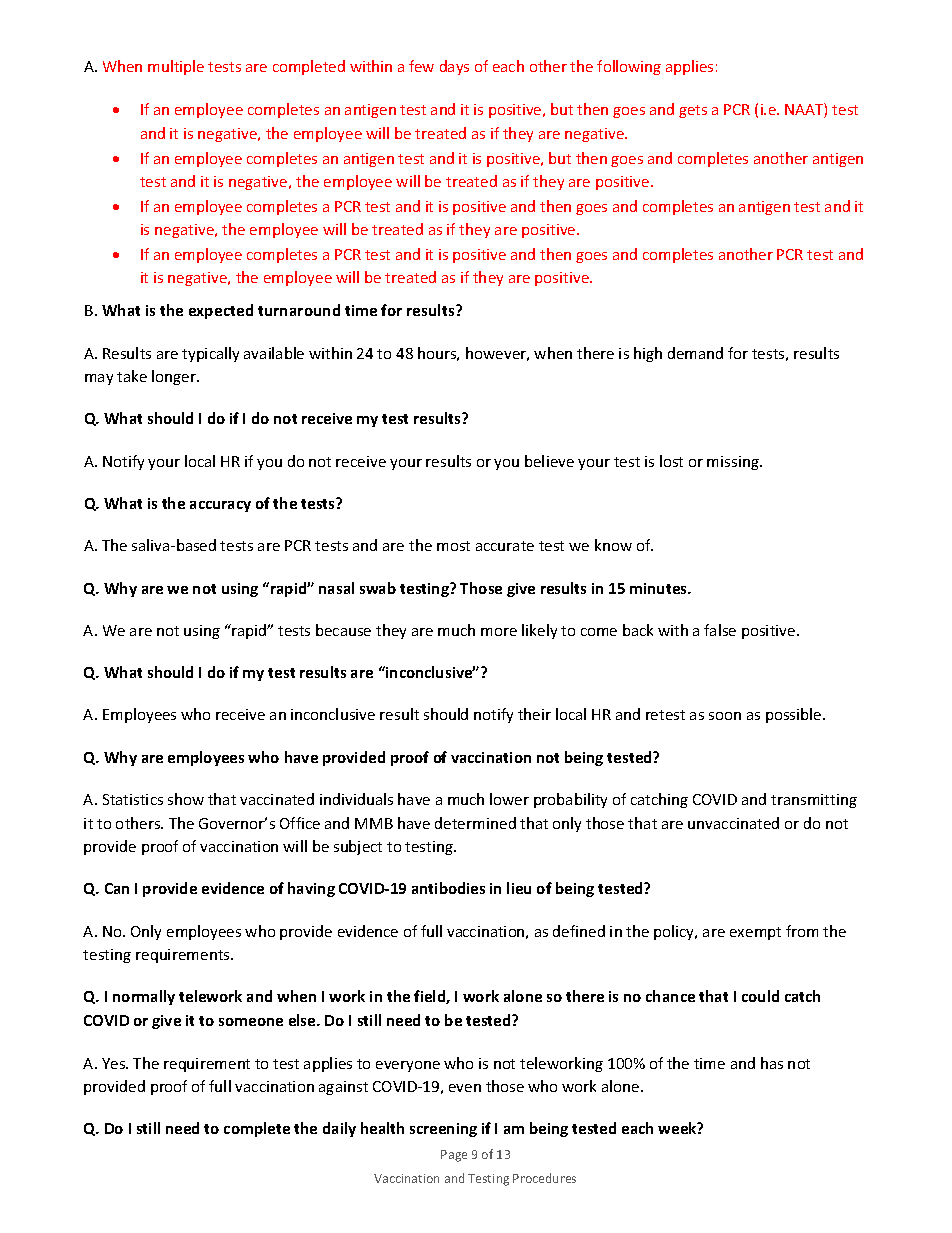  I want to click on antibodies, so click(448, 888).
